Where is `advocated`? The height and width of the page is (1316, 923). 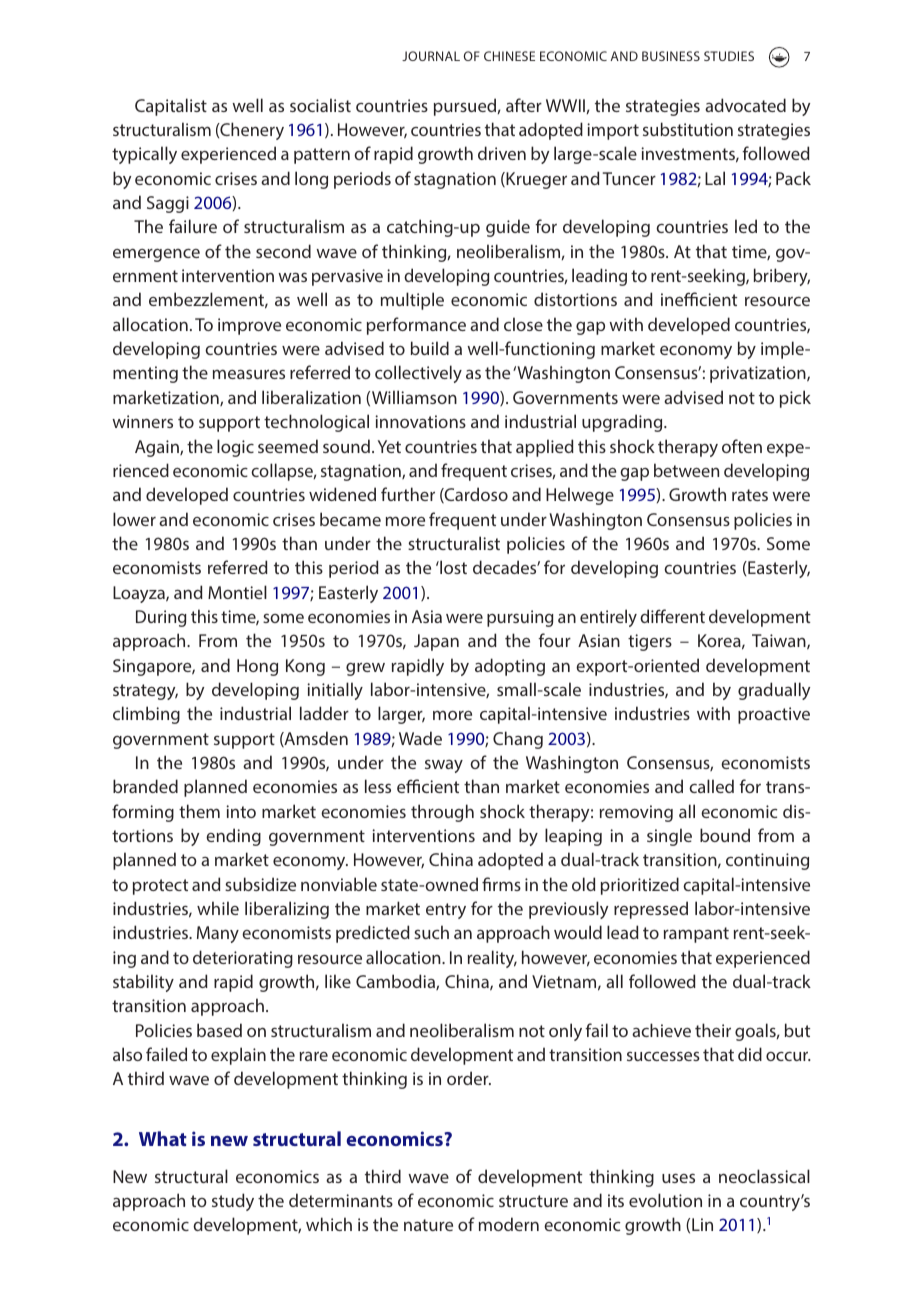 advocated is located at coordinates (745, 105).
